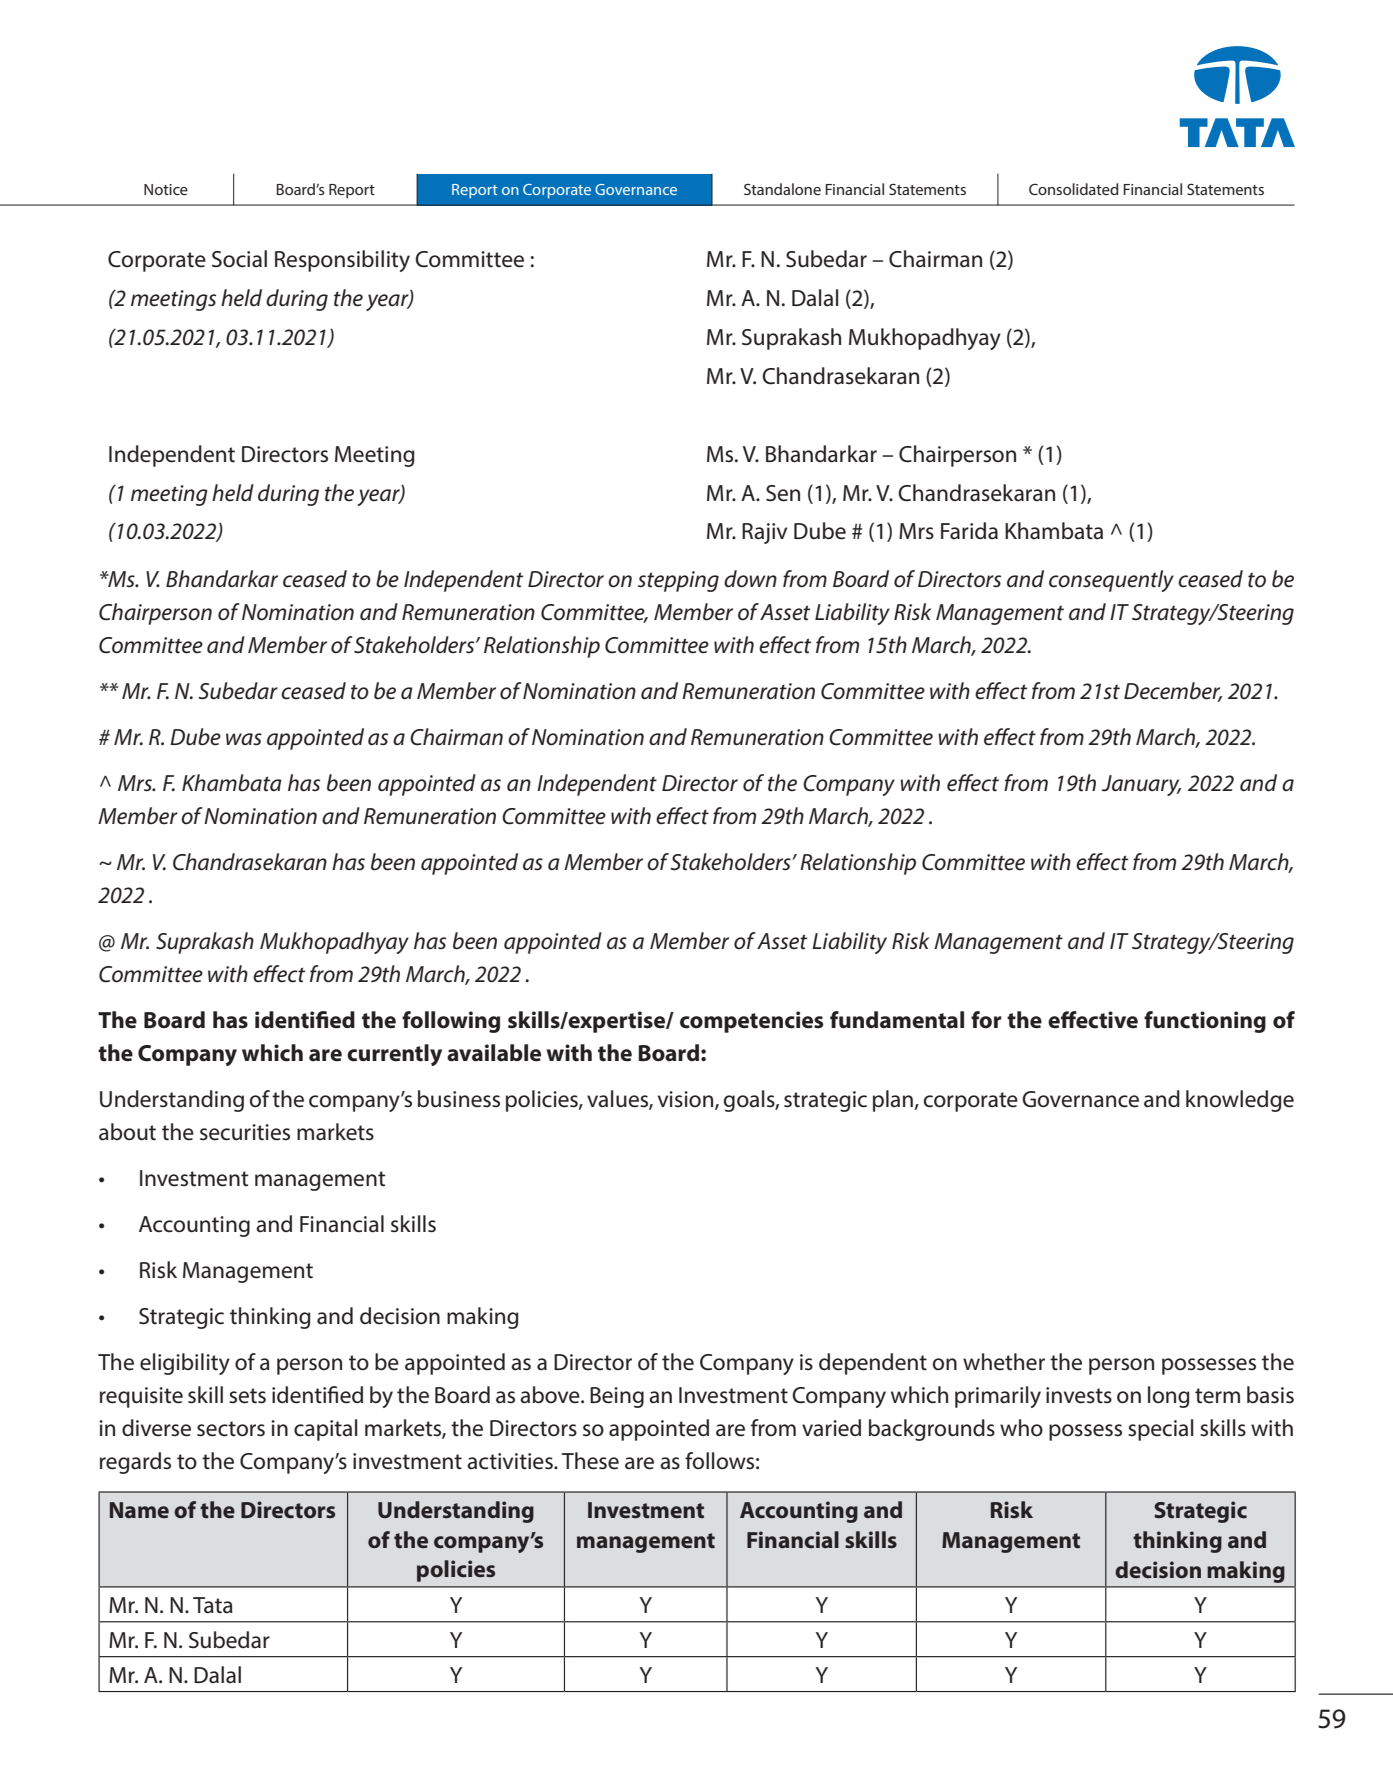 The image size is (1393, 1773). What do you see at coordinates (1074, 189) in the document?
I see `Consolidated` at bounding box center [1074, 189].
